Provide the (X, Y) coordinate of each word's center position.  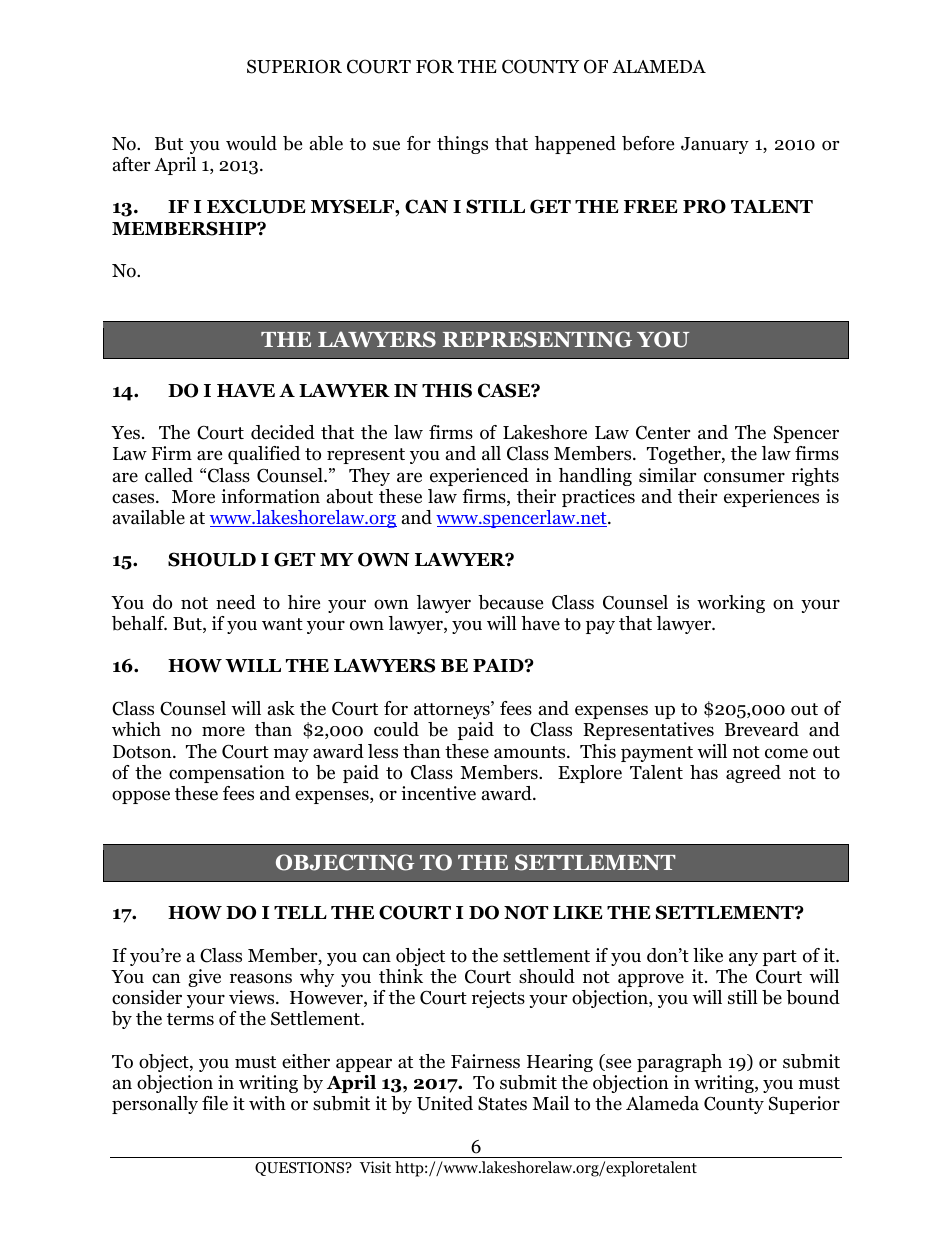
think (401, 976)
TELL (300, 912)
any (743, 959)
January (715, 145)
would (251, 143)
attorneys (453, 710)
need (236, 602)
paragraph (679, 1063)
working (731, 604)
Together (685, 455)
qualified (264, 455)
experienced (479, 477)
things (462, 145)
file (215, 1103)
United (445, 1103)
